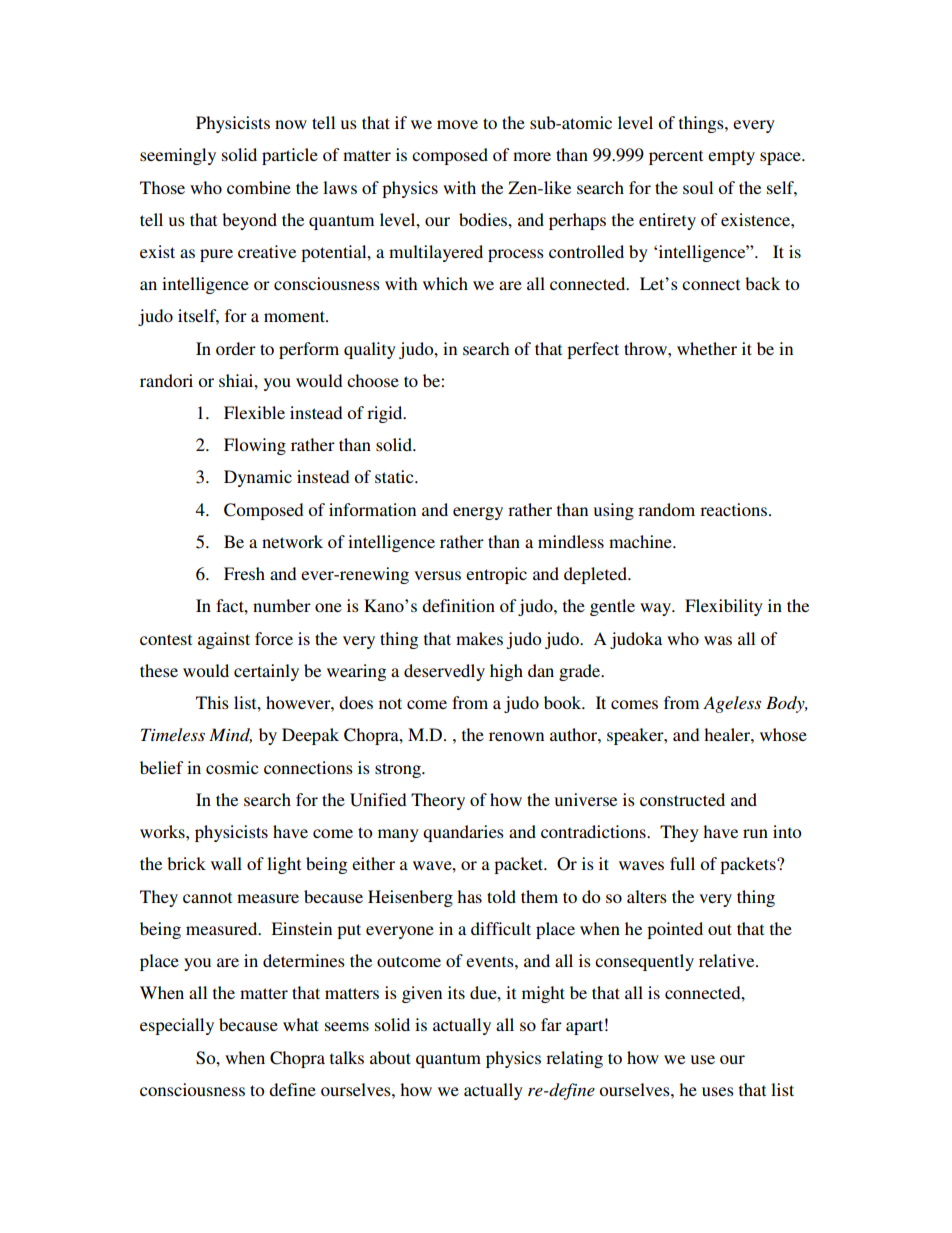 The image size is (952, 1233). What do you see at coordinates (386, 414) in the screenshot?
I see `rigid` at bounding box center [386, 414].
